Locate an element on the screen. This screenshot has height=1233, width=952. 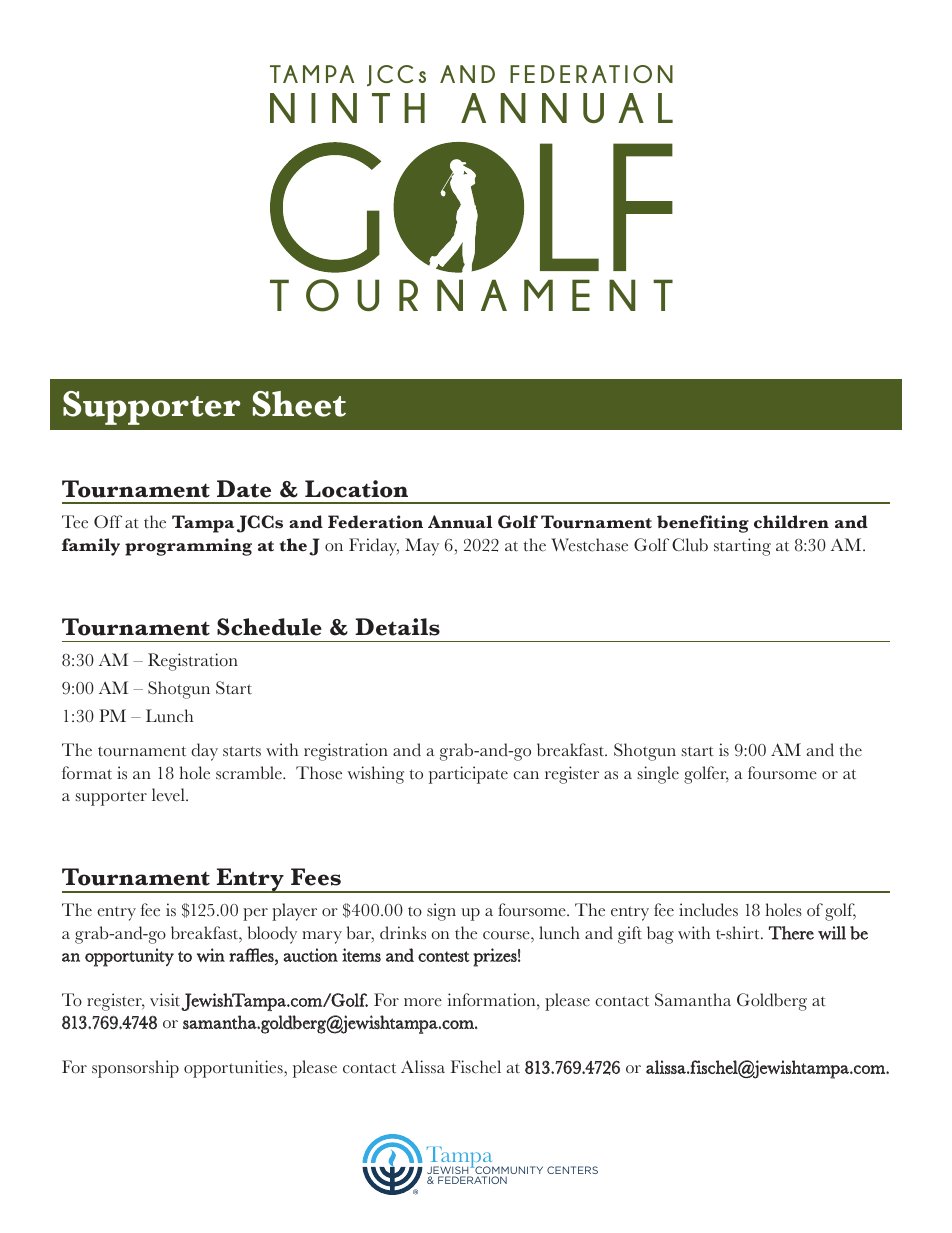
sponsorship is located at coordinates (135, 1069).
